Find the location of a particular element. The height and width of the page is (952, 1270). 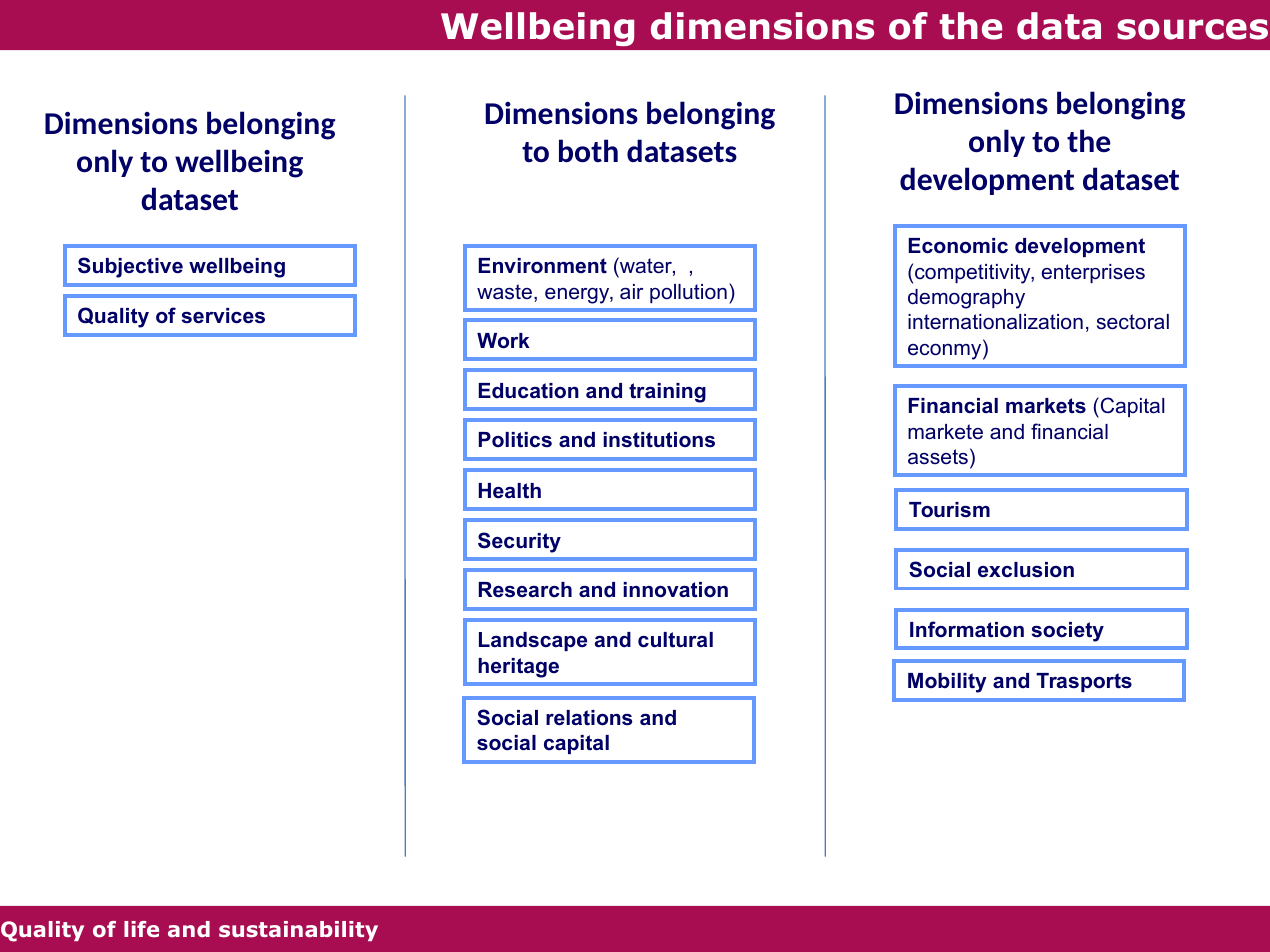

sustainability is located at coordinates (298, 931).
